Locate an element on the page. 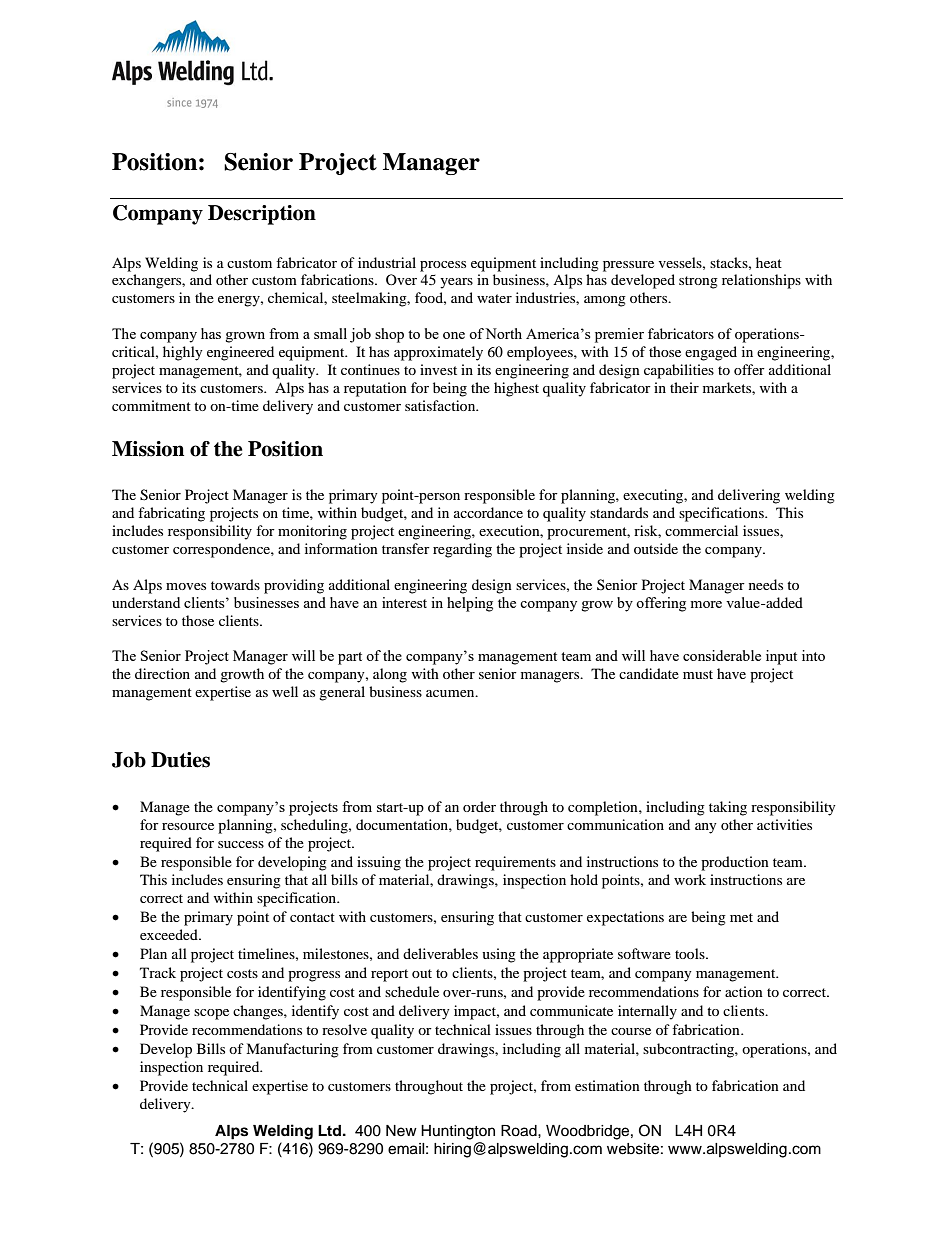 This image has height=1233, width=952. heat is located at coordinates (769, 262).
